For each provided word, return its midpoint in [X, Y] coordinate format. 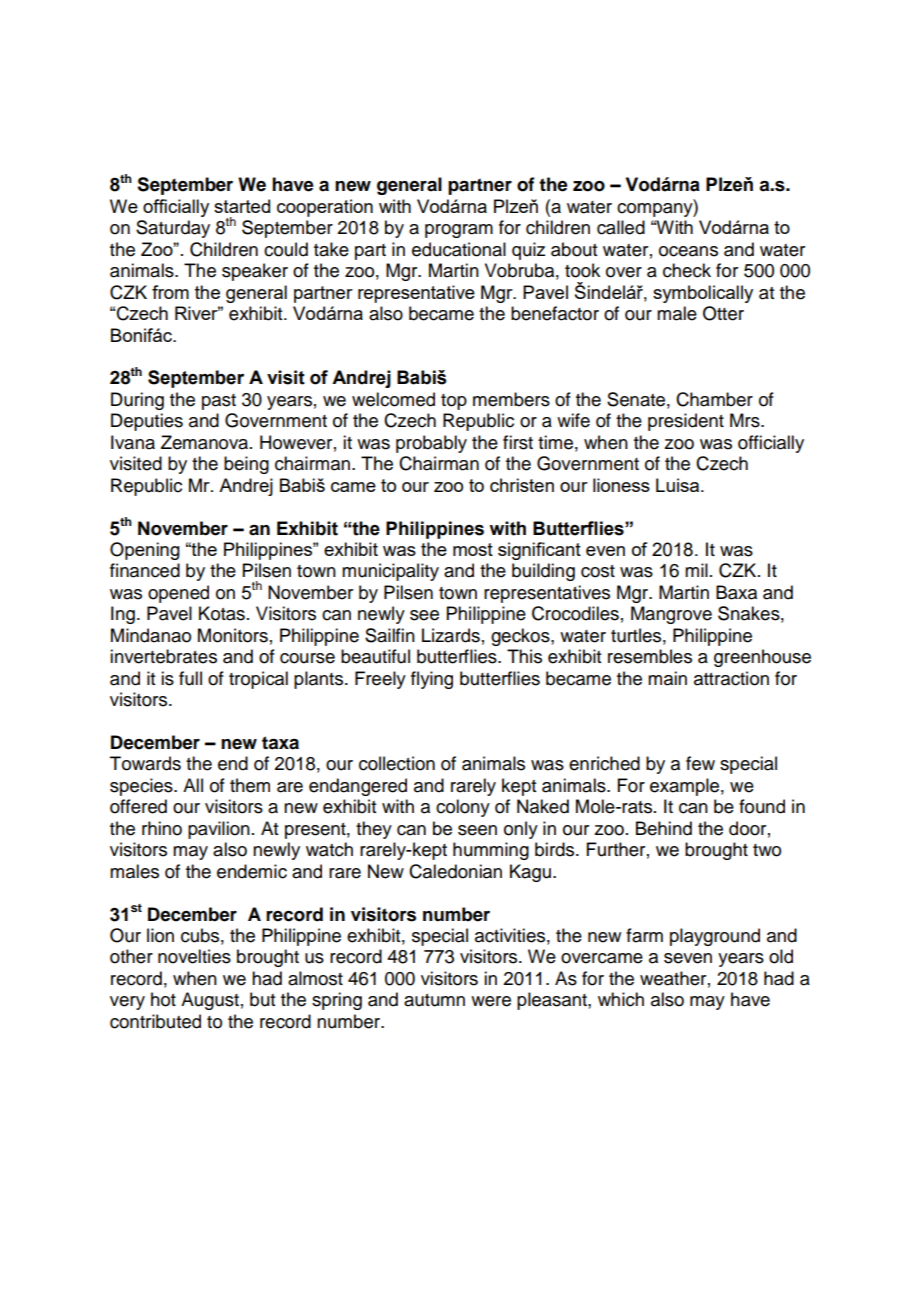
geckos [521, 637]
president [686, 422]
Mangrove [671, 615]
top [454, 402]
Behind [664, 828]
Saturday [173, 229]
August [210, 1001]
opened [178, 594]
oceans [688, 251]
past [219, 402]
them [250, 785]
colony [463, 808]
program [459, 231]
